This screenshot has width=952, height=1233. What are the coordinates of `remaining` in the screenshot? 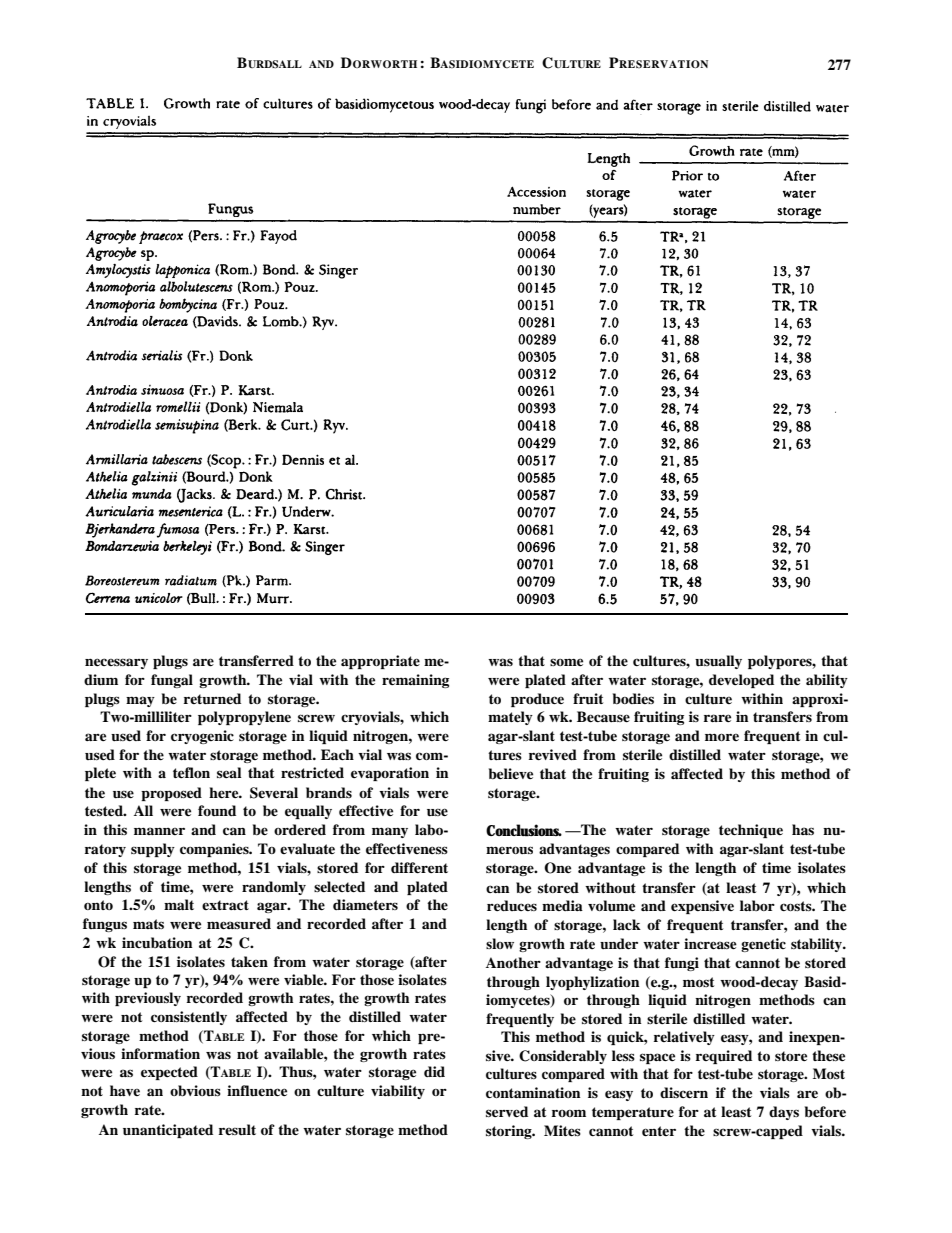 It's located at (415, 681).
